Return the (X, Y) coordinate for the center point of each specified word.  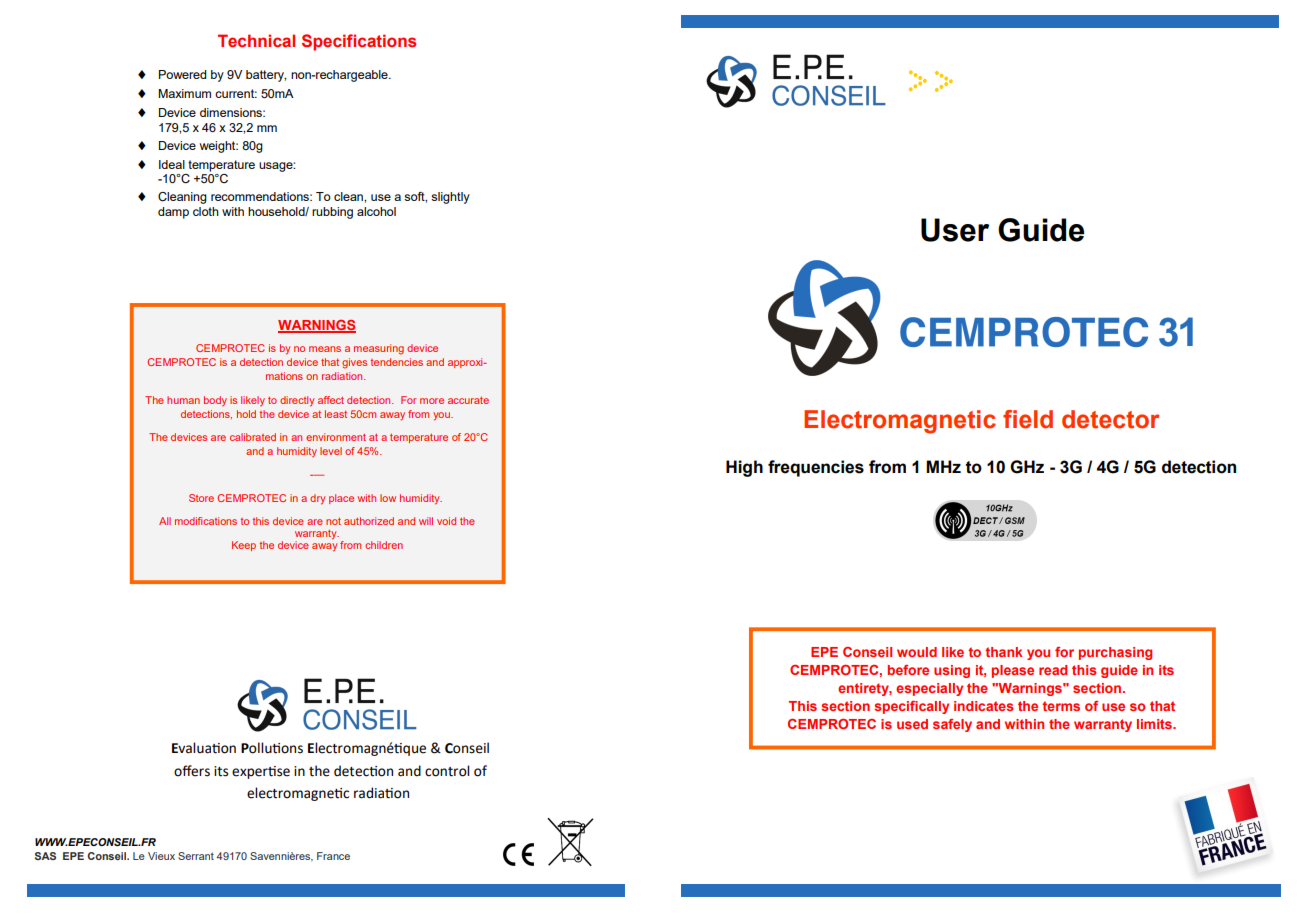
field (1028, 419)
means (325, 349)
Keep (244, 546)
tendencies (397, 362)
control (447, 771)
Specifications (359, 42)
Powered (182, 74)
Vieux (161, 856)
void (446, 521)
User (955, 230)
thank (1003, 652)
